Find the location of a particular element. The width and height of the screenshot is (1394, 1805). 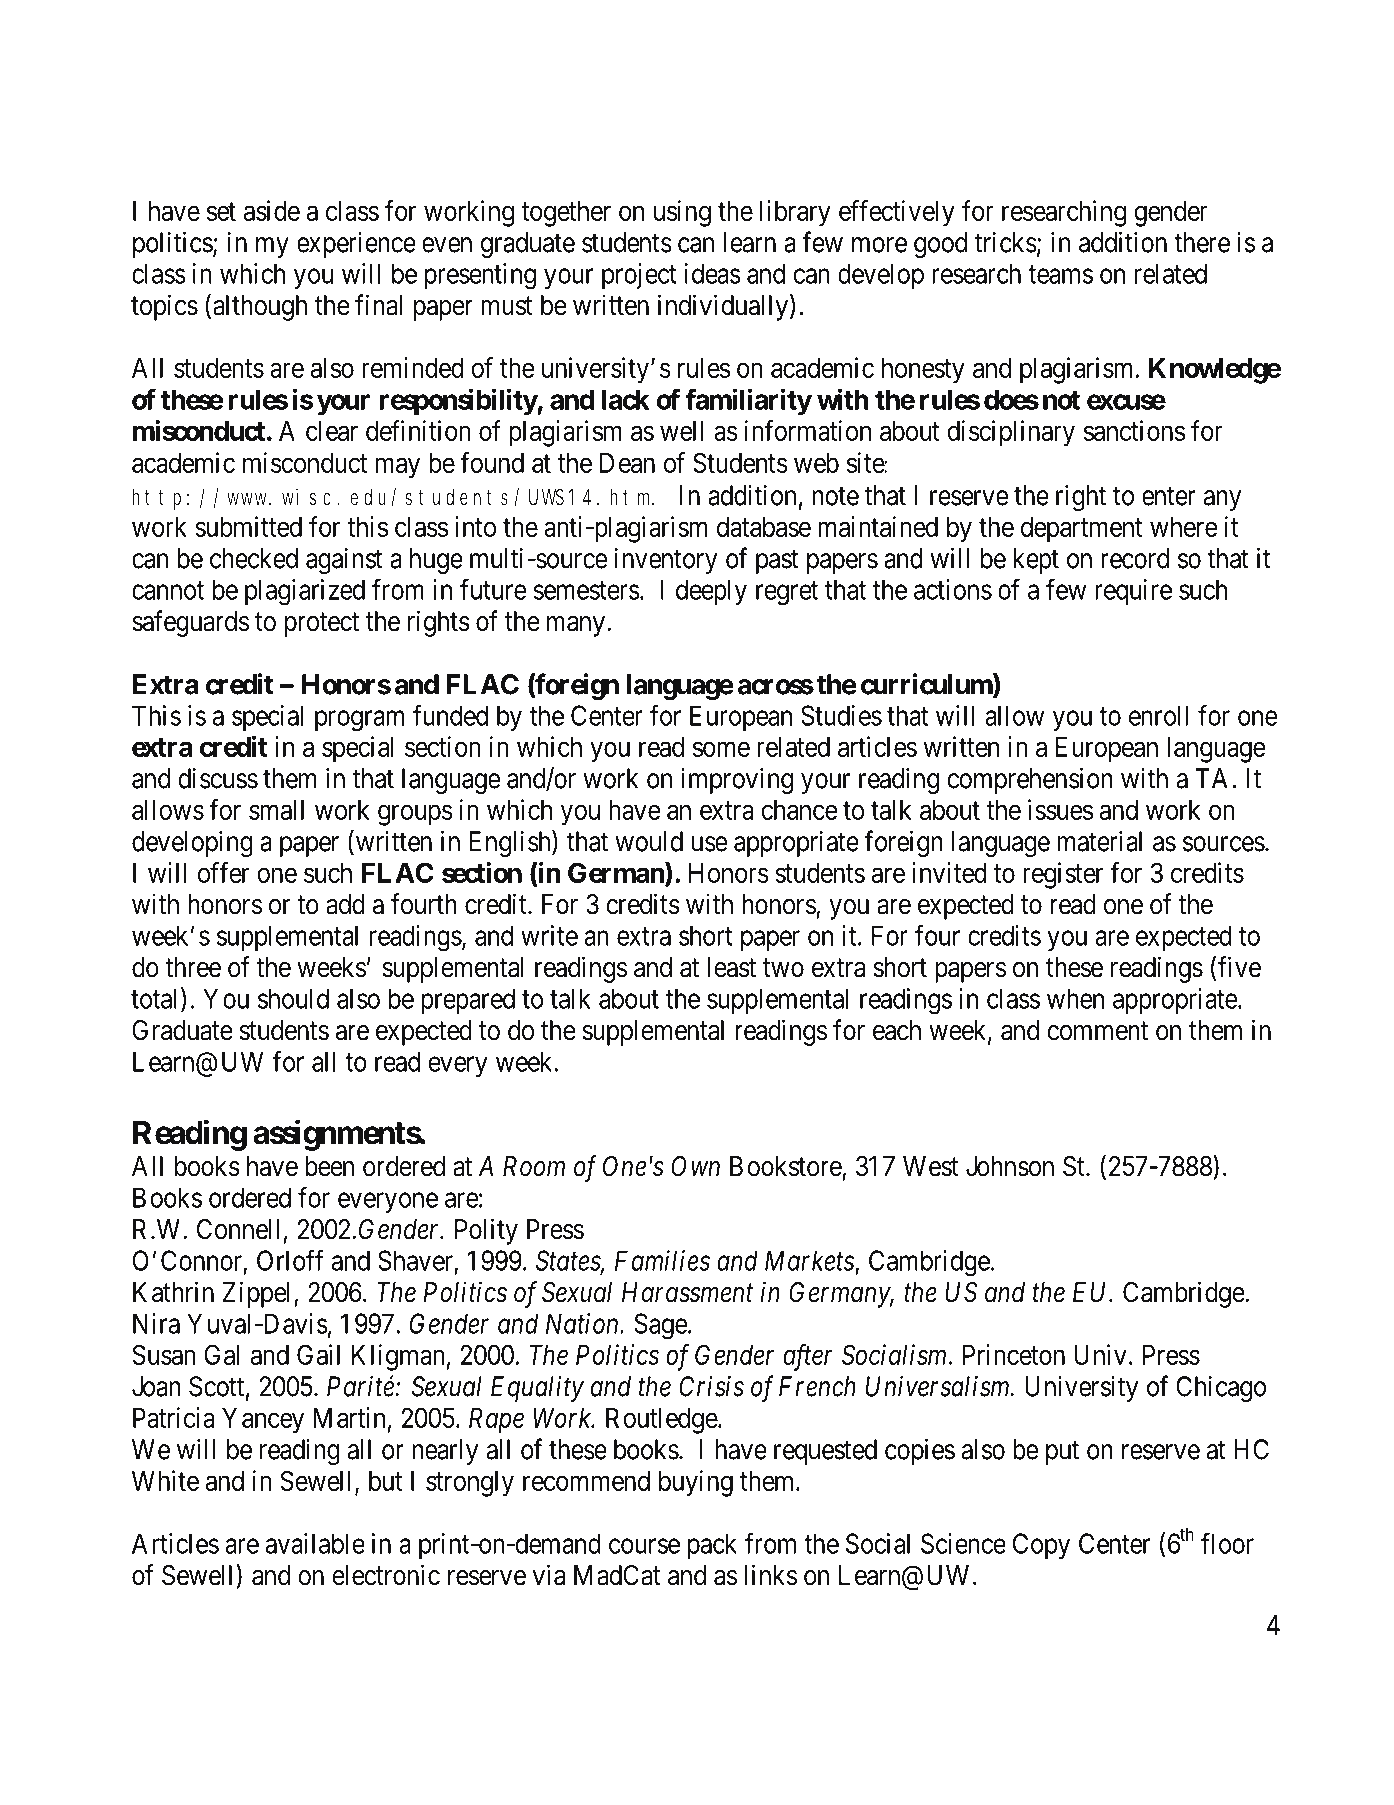

ideas is located at coordinates (713, 273).
